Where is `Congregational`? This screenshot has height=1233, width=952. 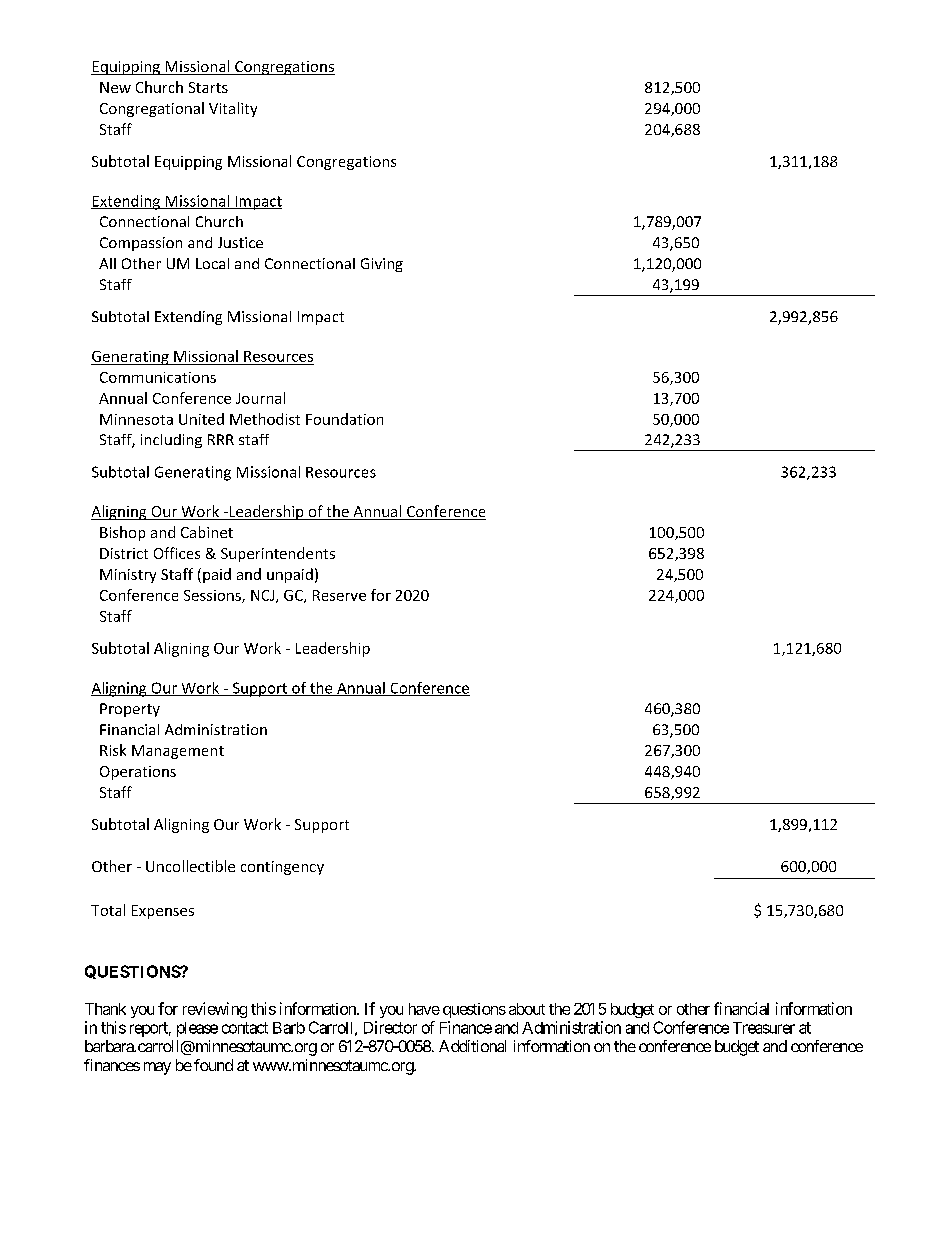 Congregational is located at coordinates (152, 109).
